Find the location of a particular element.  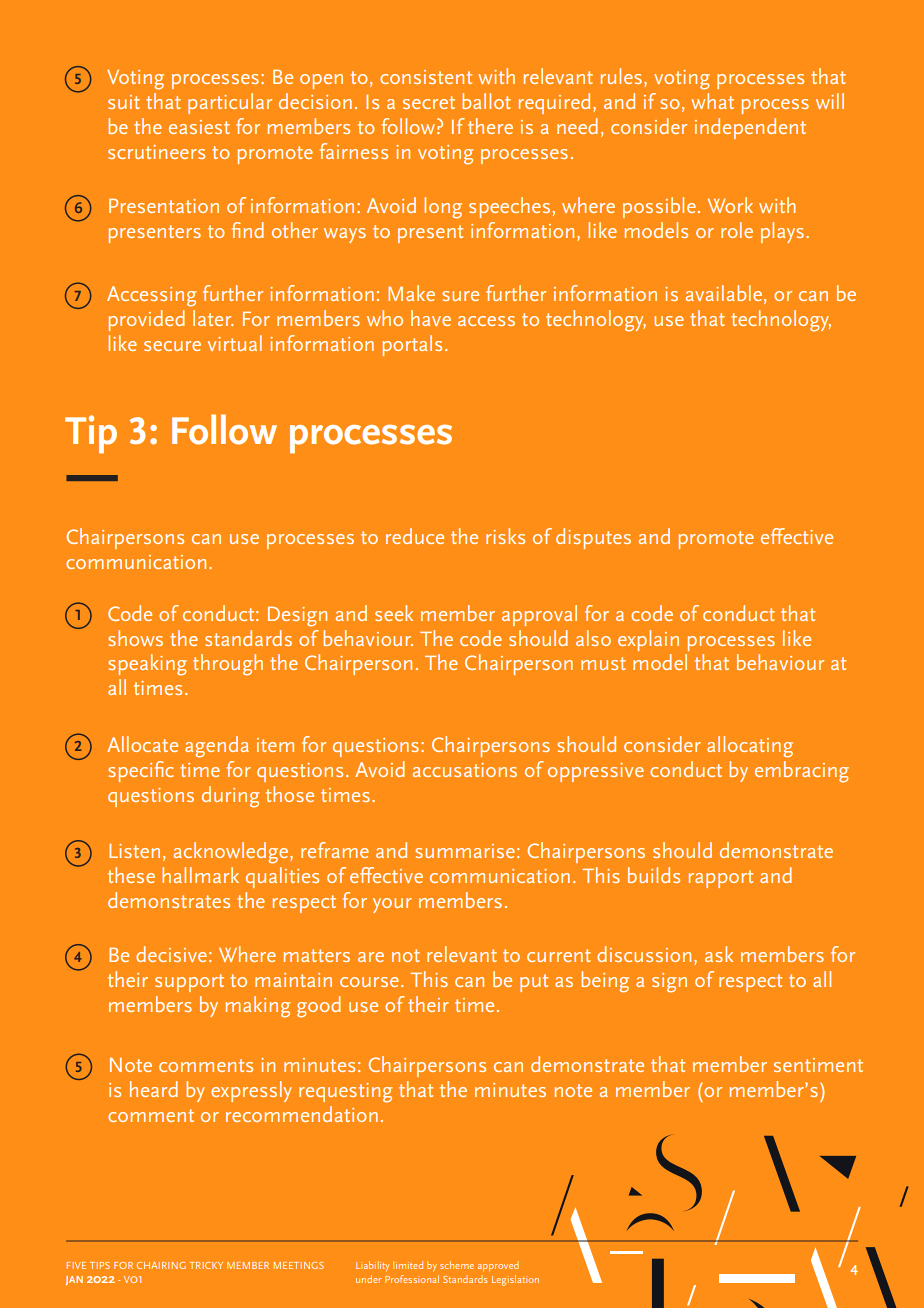

summarise is located at coordinates (465, 851).
